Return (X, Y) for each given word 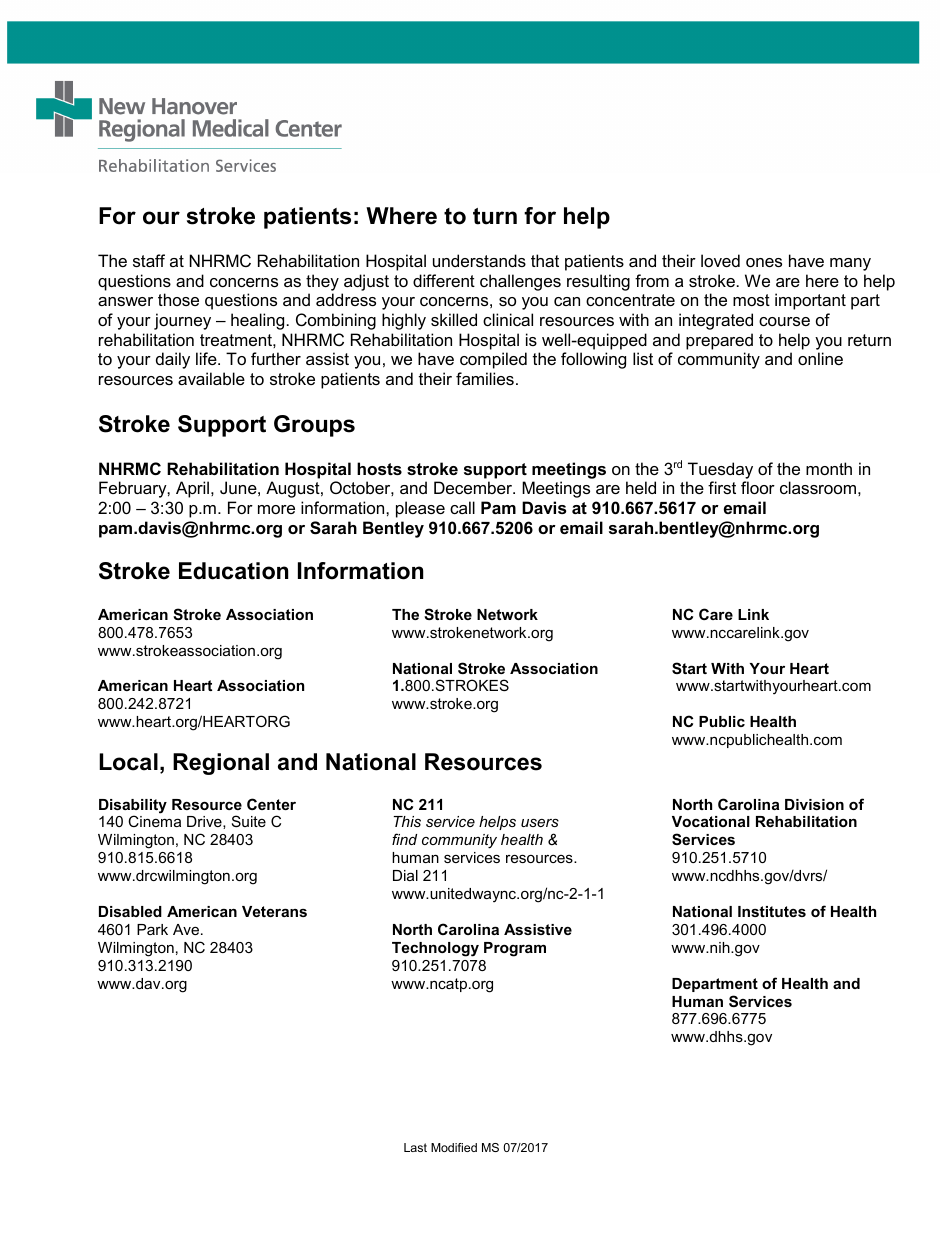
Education (233, 571)
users (540, 823)
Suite (249, 821)
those (178, 299)
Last (415, 1147)
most (751, 300)
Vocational (711, 821)
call (462, 507)
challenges (520, 282)
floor (758, 487)
